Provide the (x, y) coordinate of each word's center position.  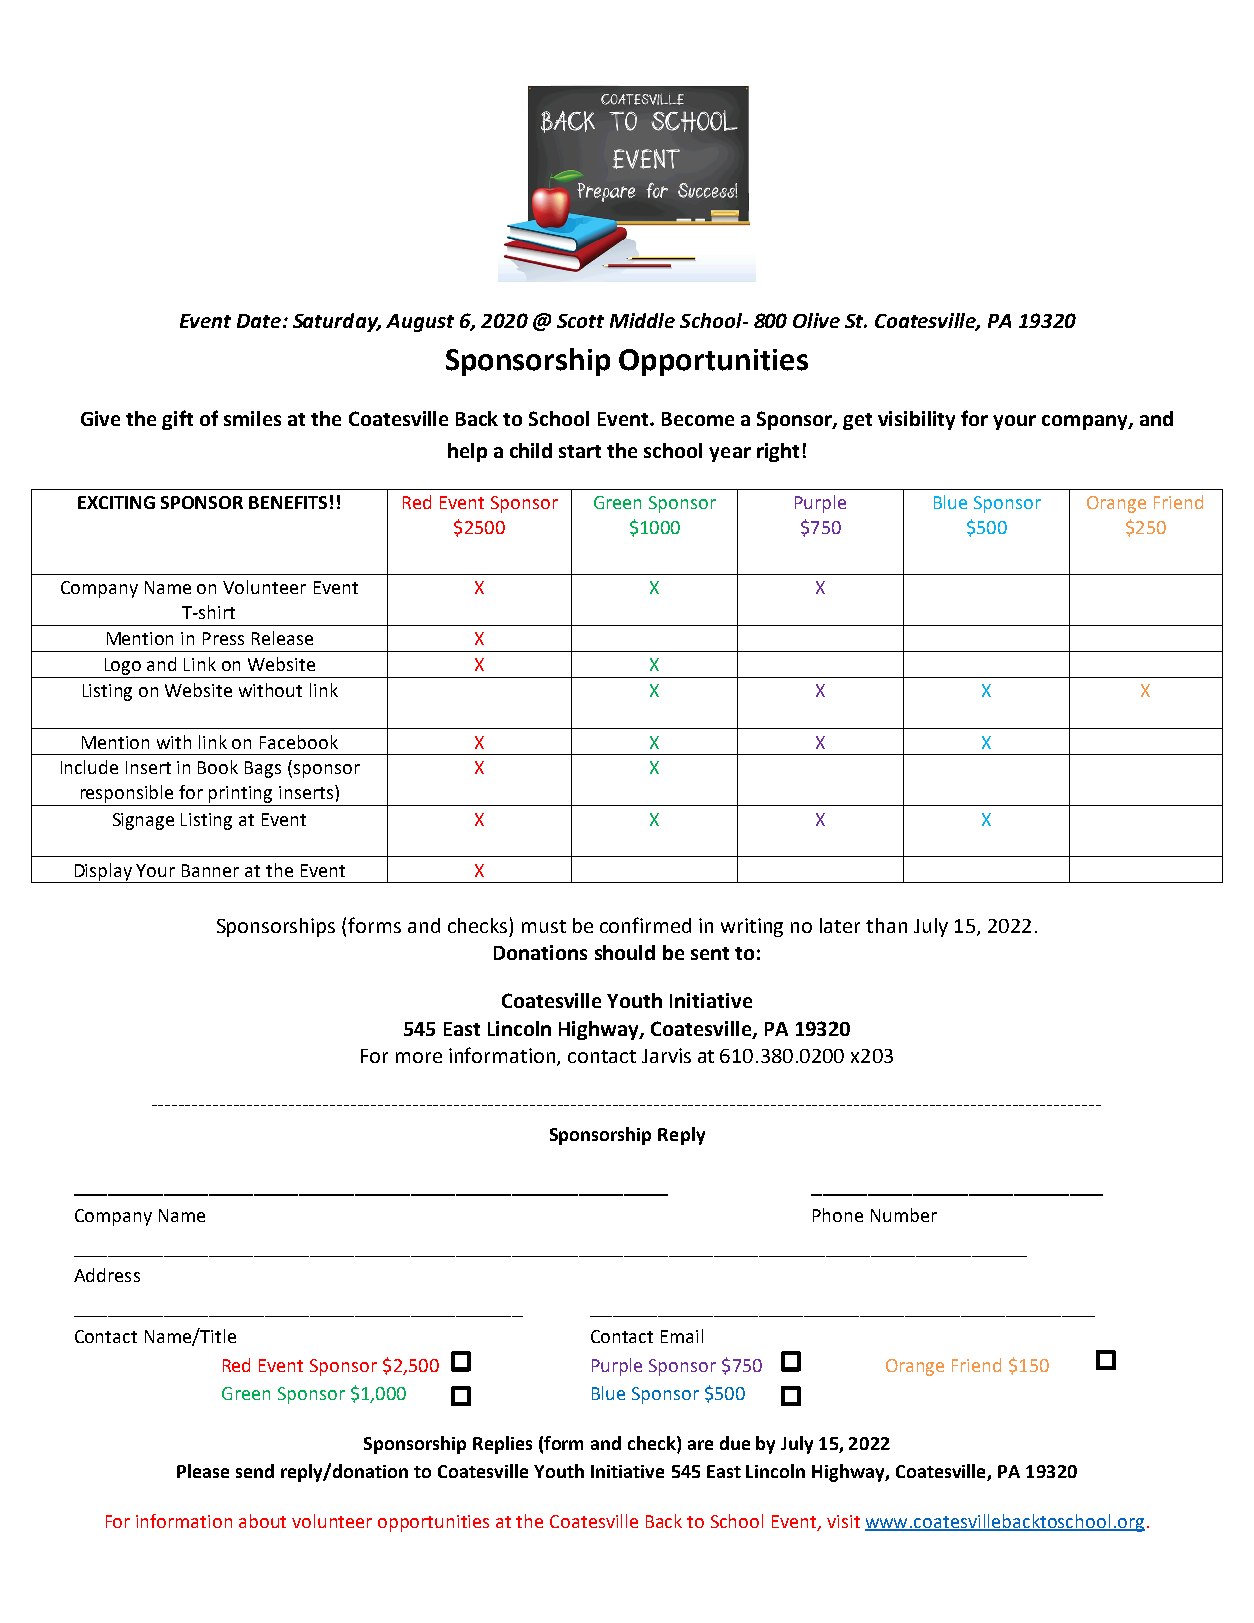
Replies (502, 1445)
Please (203, 1471)
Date (260, 321)
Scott (580, 321)
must (544, 926)
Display (103, 873)
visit (843, 1521)
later (840, 925)
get (857, 421)
